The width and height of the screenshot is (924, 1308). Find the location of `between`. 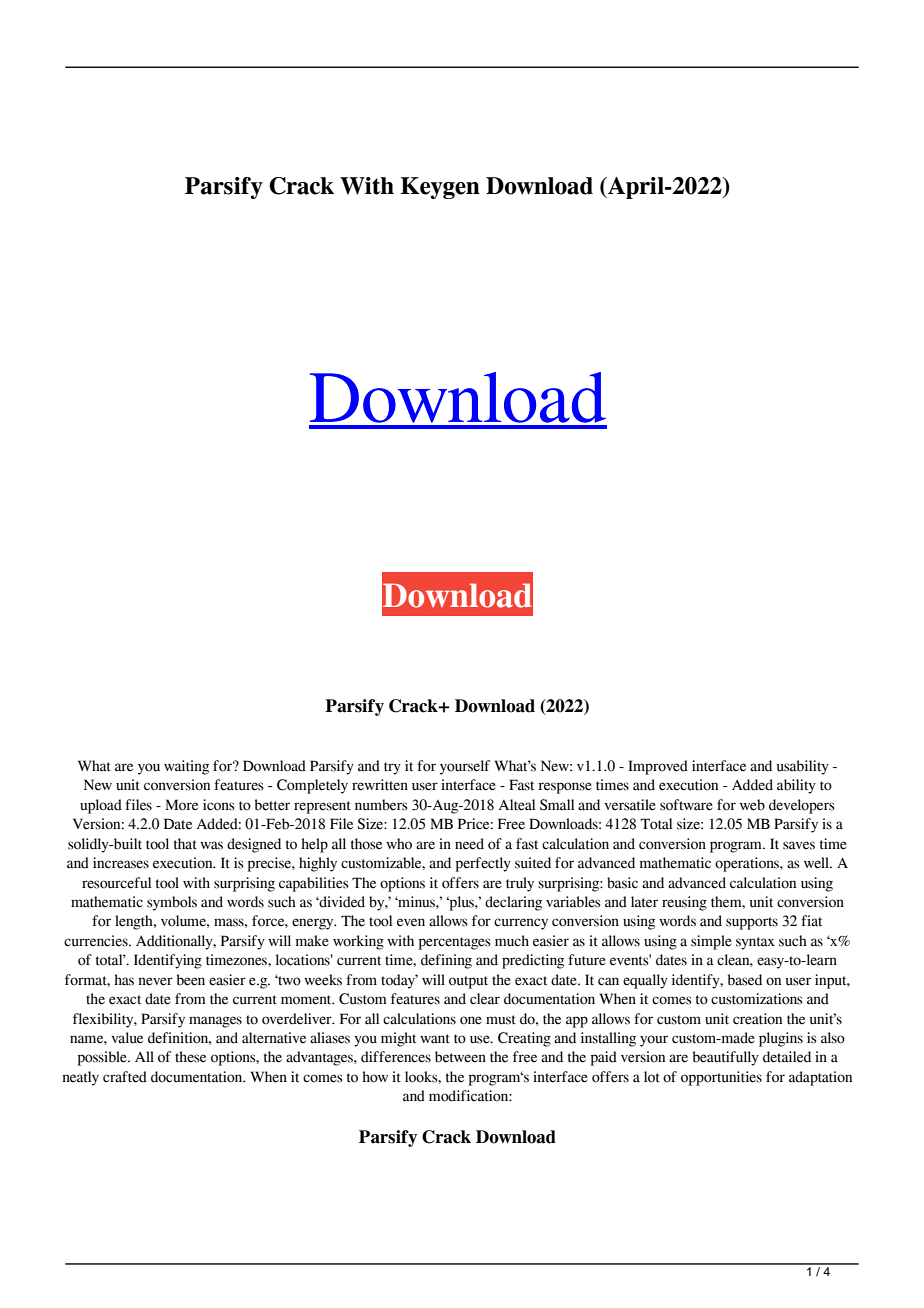

between is located at coordinates (460, 1057).
